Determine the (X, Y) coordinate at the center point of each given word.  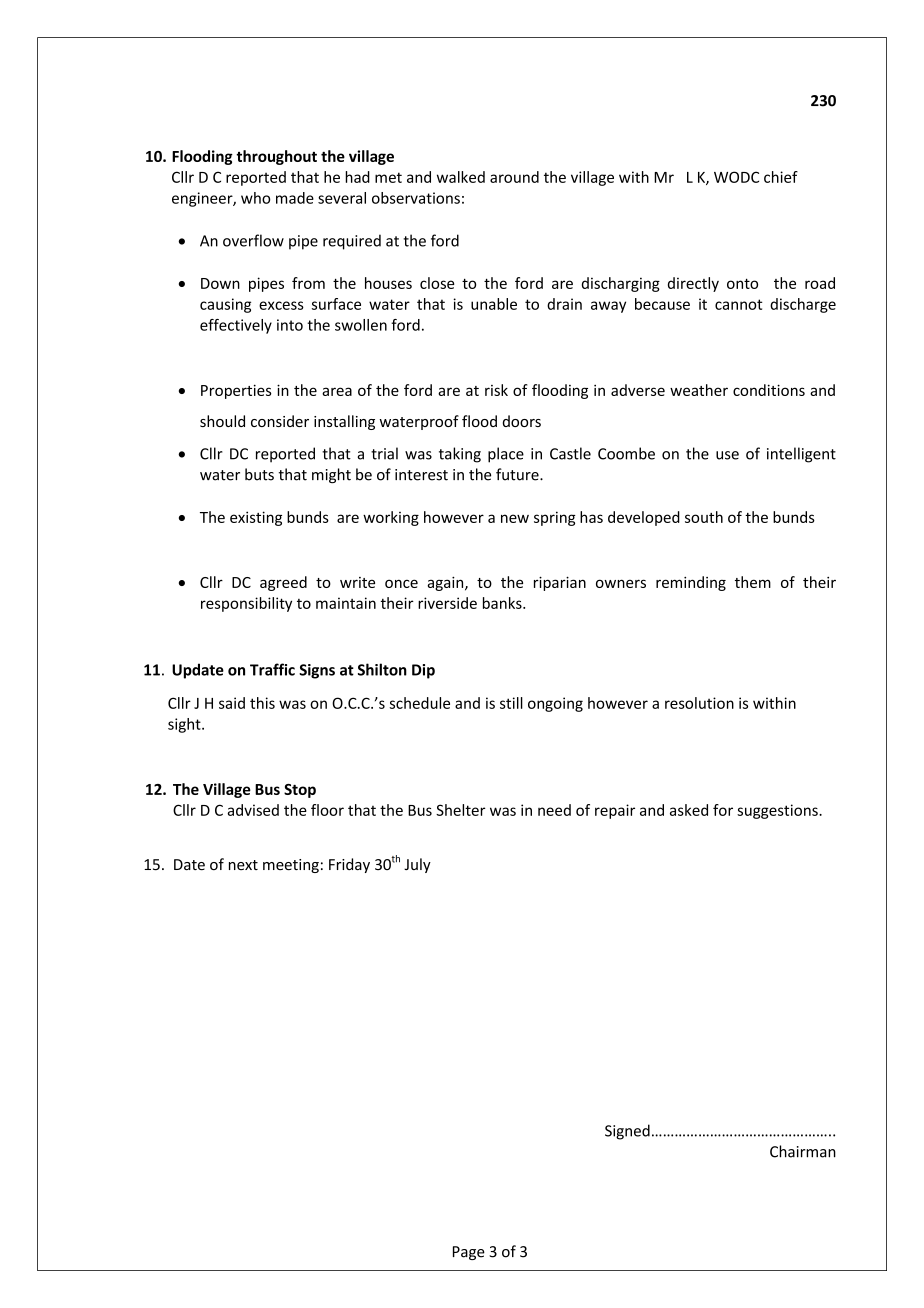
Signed (627, 1132)
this (262, 703)
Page (469, 1253)
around (514, 177)
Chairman (803, 1151)
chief (781, 177)
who (255, 198)
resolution (699, 703)
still (511, 703)
